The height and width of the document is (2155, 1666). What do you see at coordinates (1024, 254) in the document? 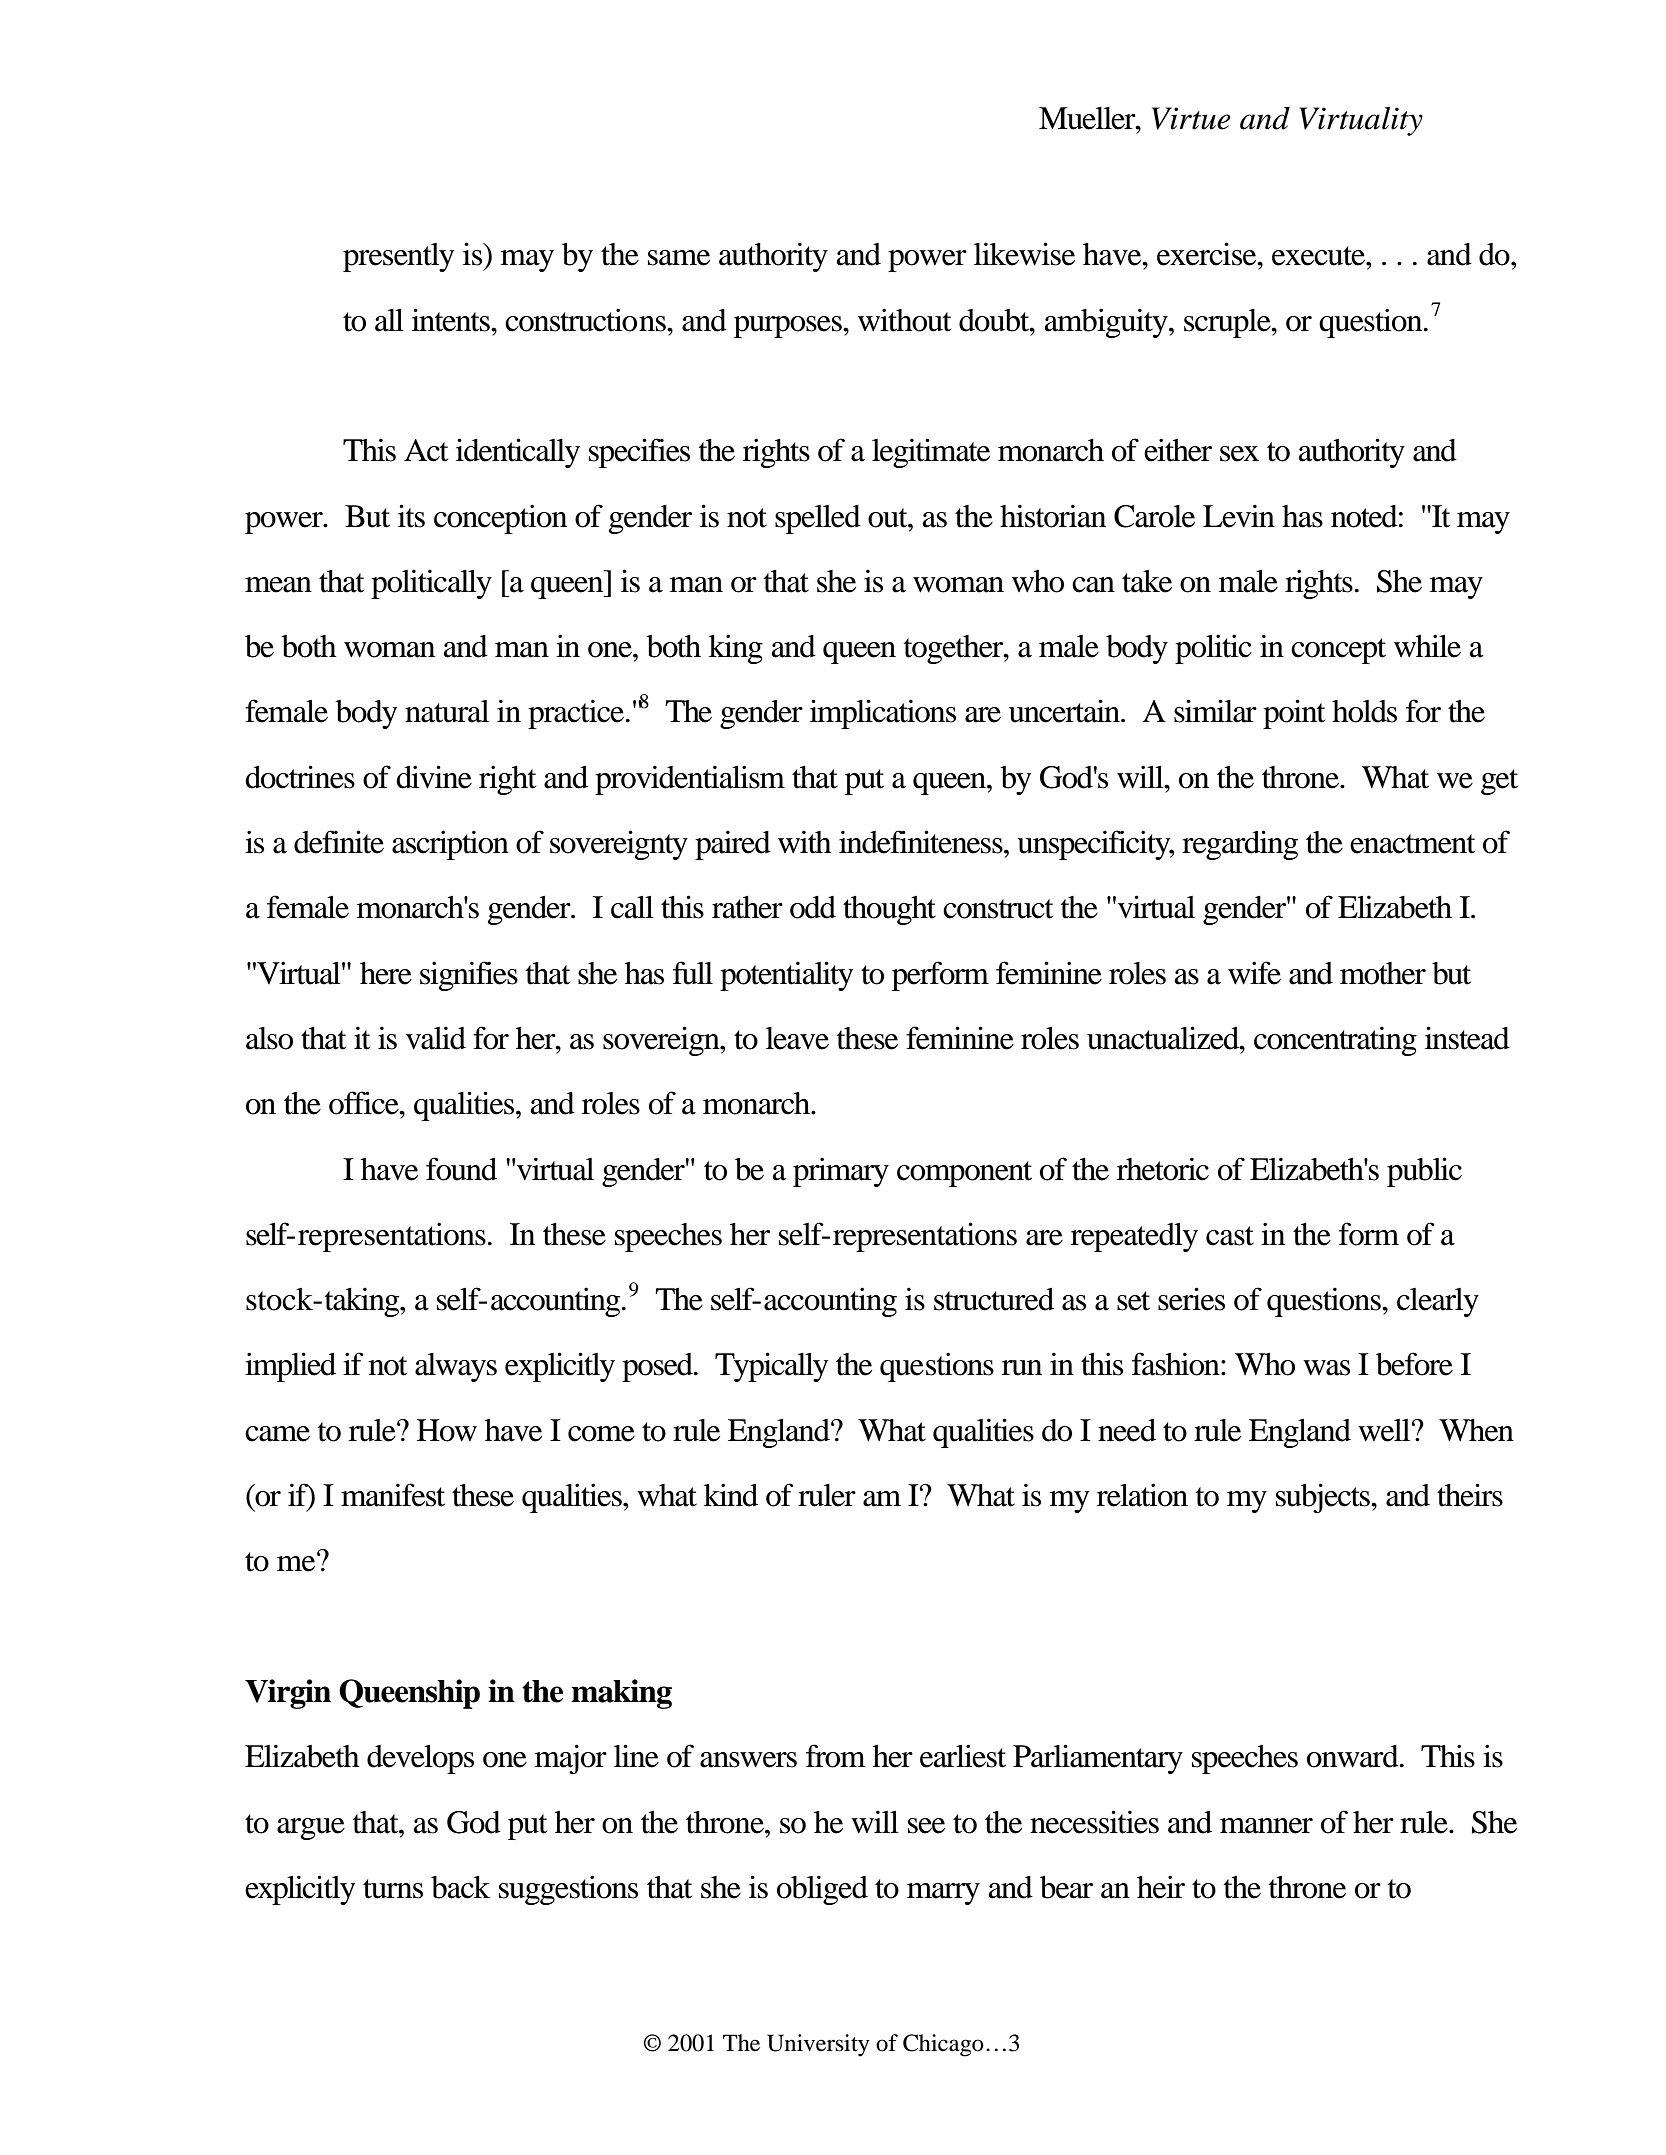
I see `likewise` at bounding box center [1024, 254].
